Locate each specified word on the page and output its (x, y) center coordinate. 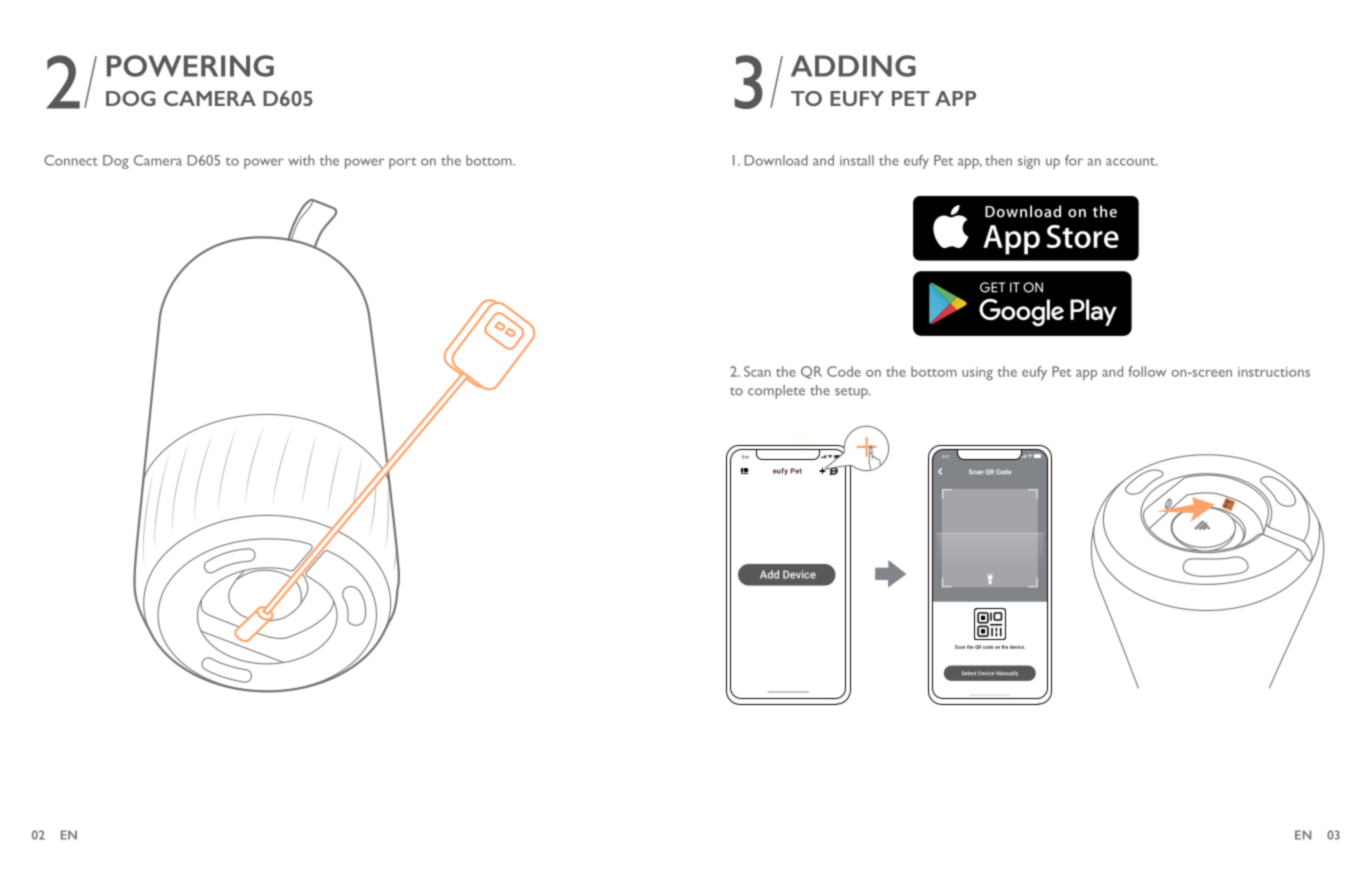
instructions (1274, 372)
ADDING (853, 66)
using (977, 373)
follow (1147, 371)
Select (969, 673)
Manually (1007, 673)
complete (776, 392)
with (301, 160)
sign (1029, 162)
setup (852, 393)
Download (776, 160)
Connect (71, 160)
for (1074, 160)
